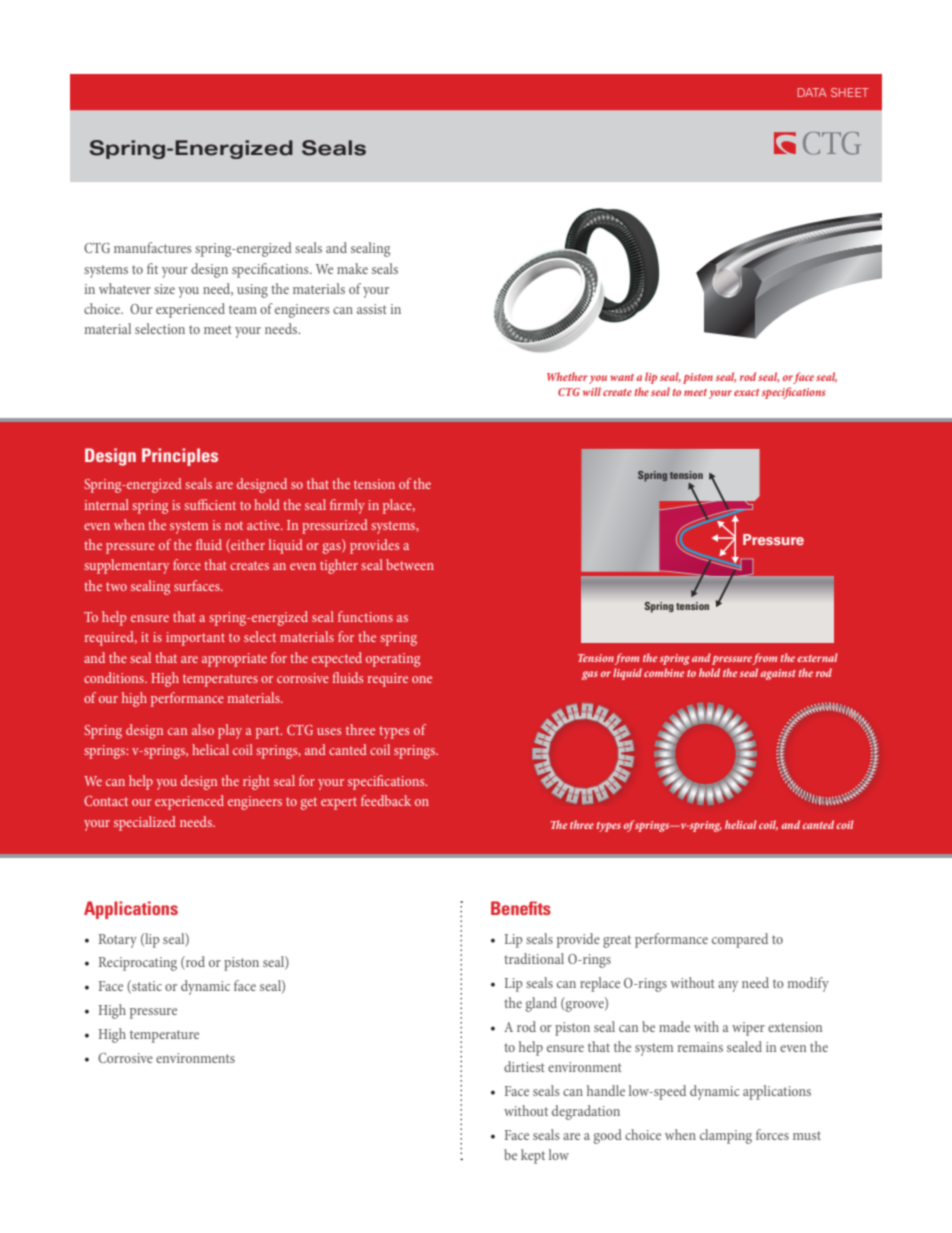 This screenshot has height=1233, width=952. I want to click on exact, so click(746, 392).
